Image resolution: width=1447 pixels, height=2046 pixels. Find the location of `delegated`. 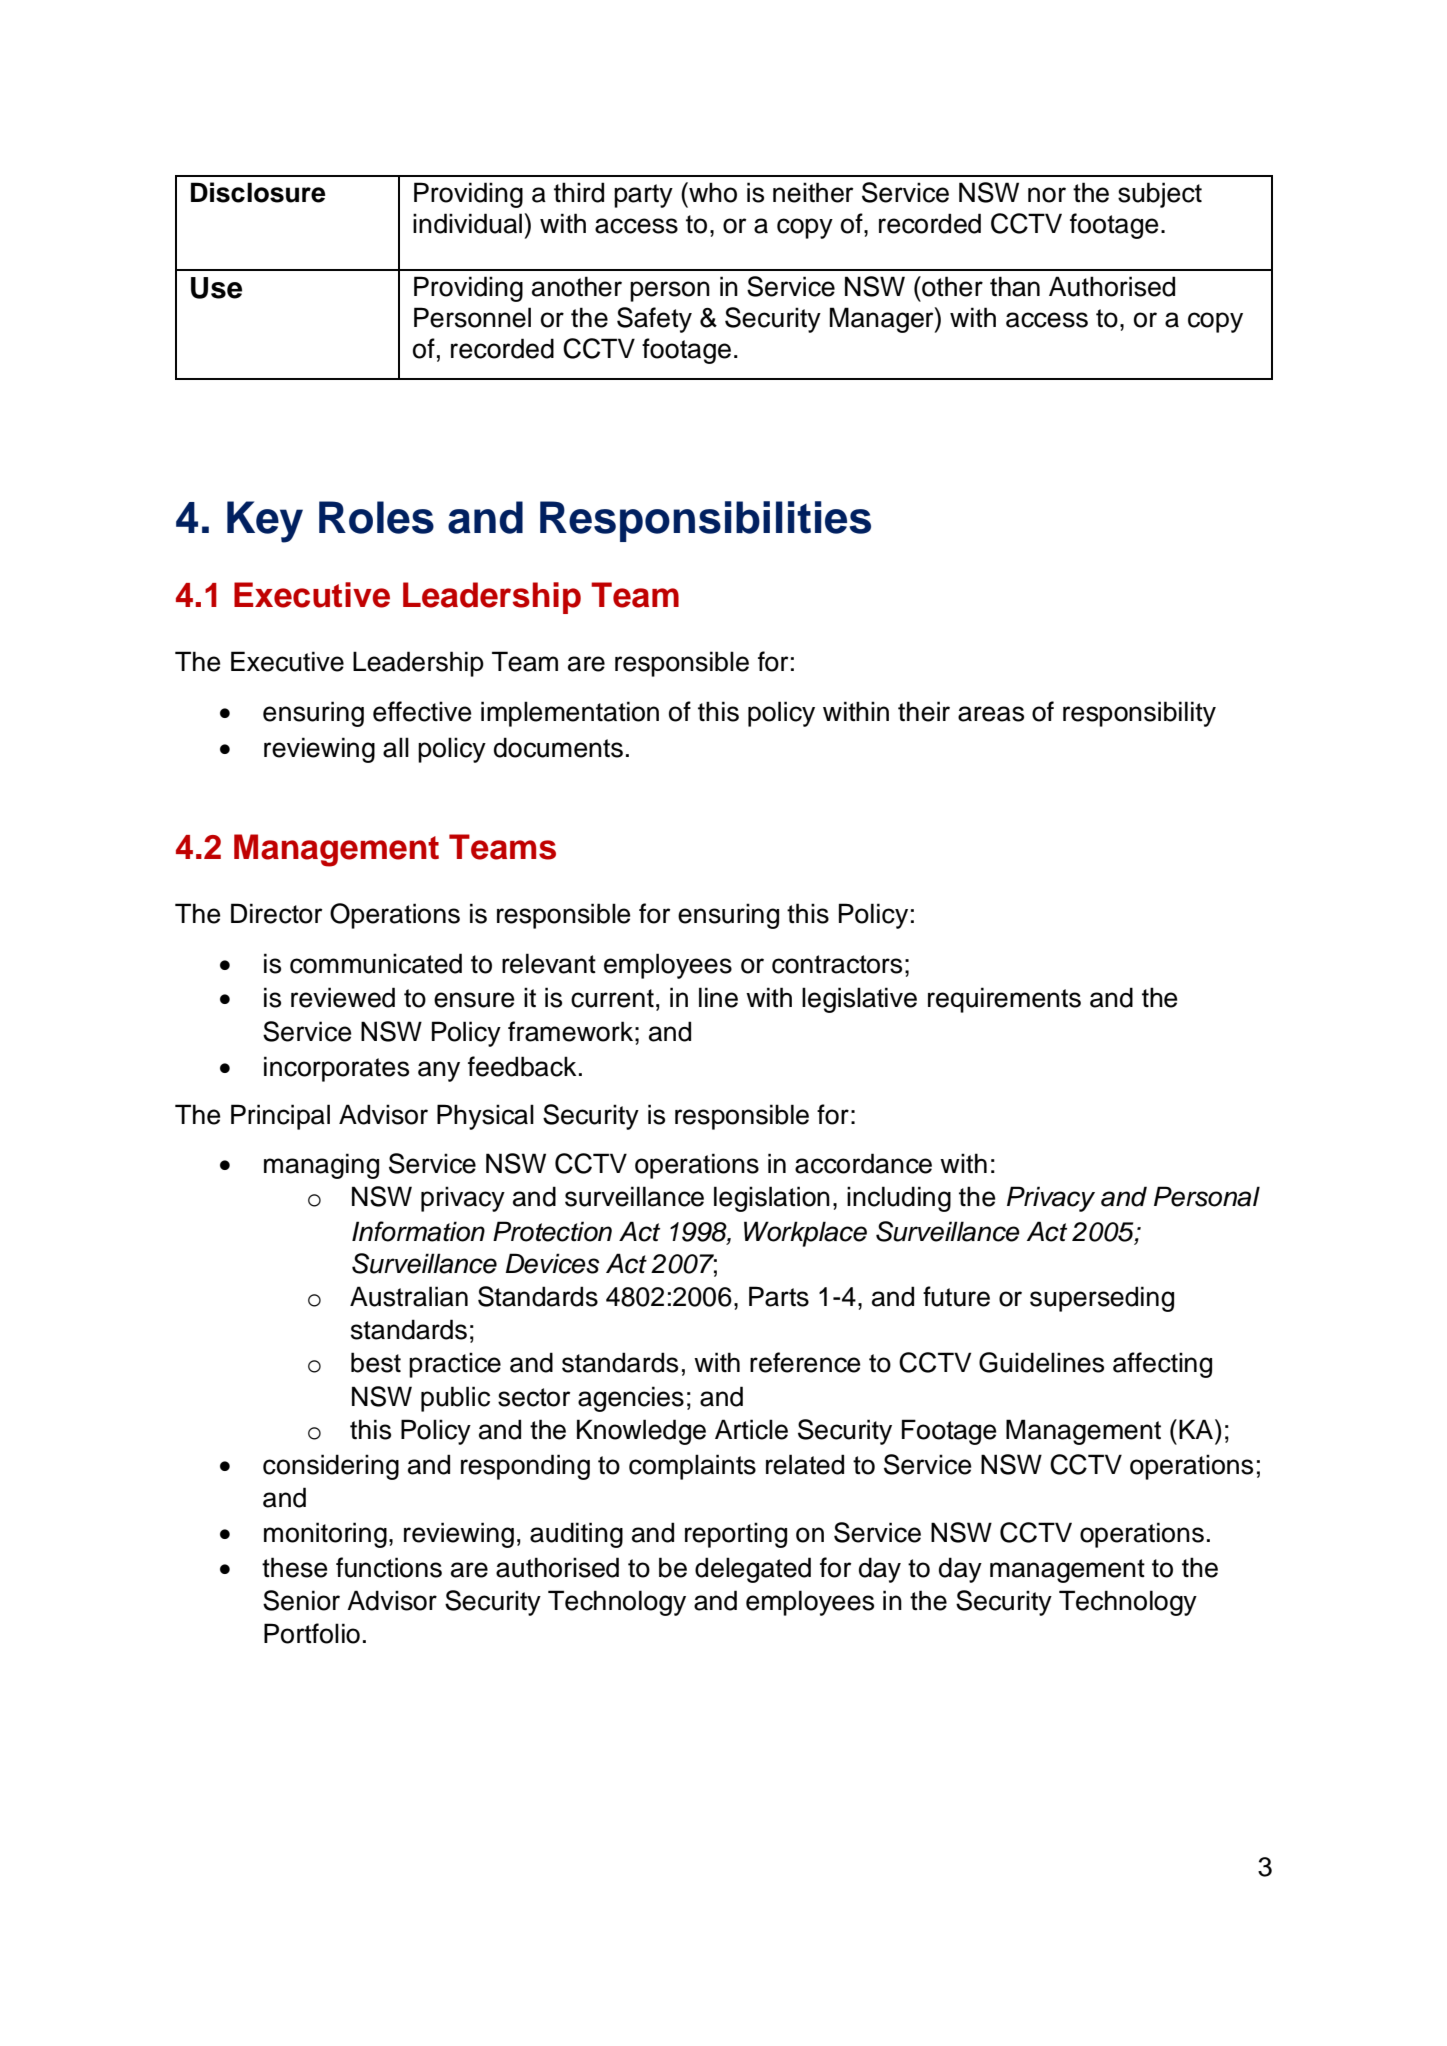

delegated is located at coordinates (753, 1570).
